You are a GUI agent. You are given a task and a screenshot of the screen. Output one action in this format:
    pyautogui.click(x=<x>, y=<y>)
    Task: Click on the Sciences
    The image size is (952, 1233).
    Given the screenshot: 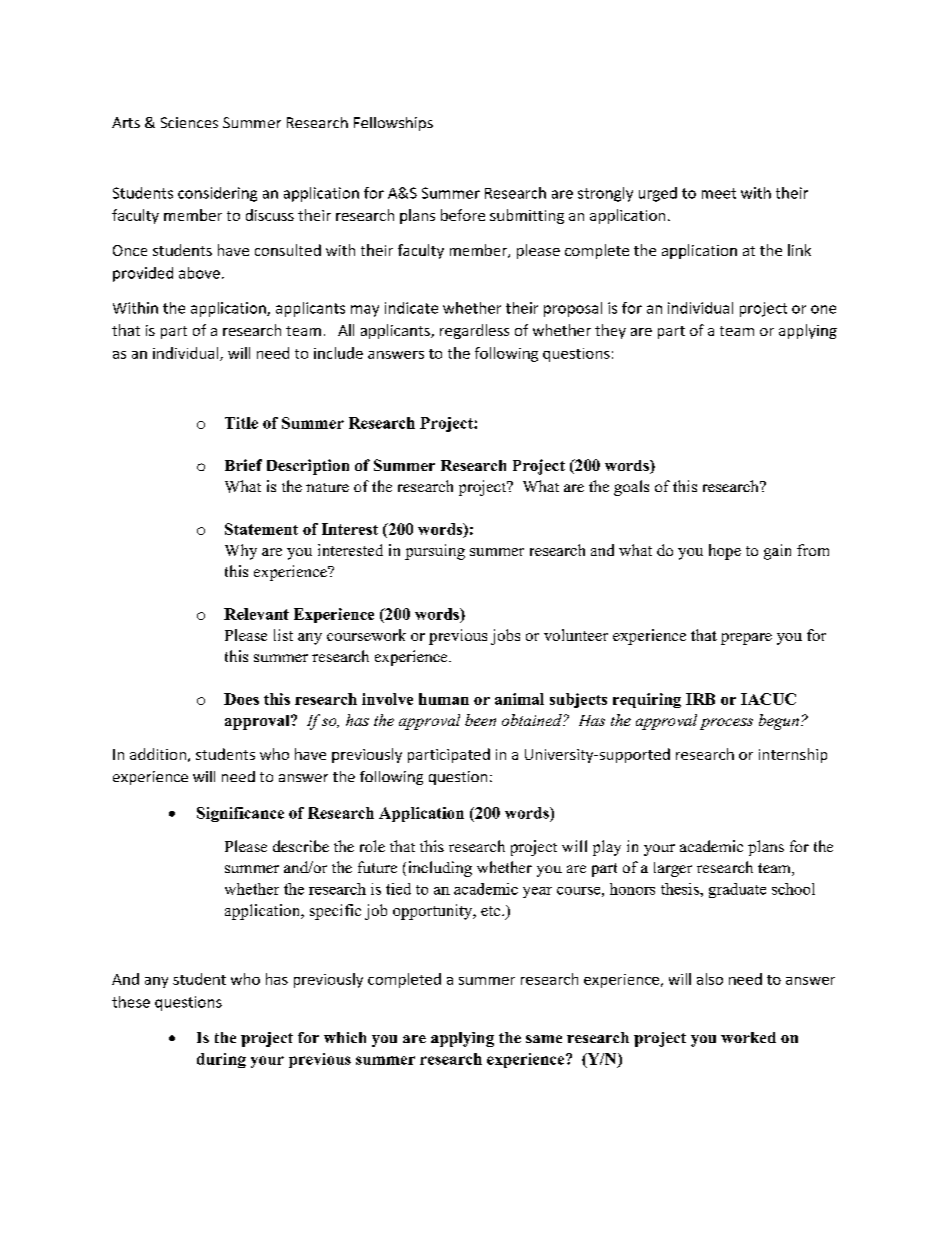 What is the action you would take?
    pyautogui.click(x=189, y=122)
